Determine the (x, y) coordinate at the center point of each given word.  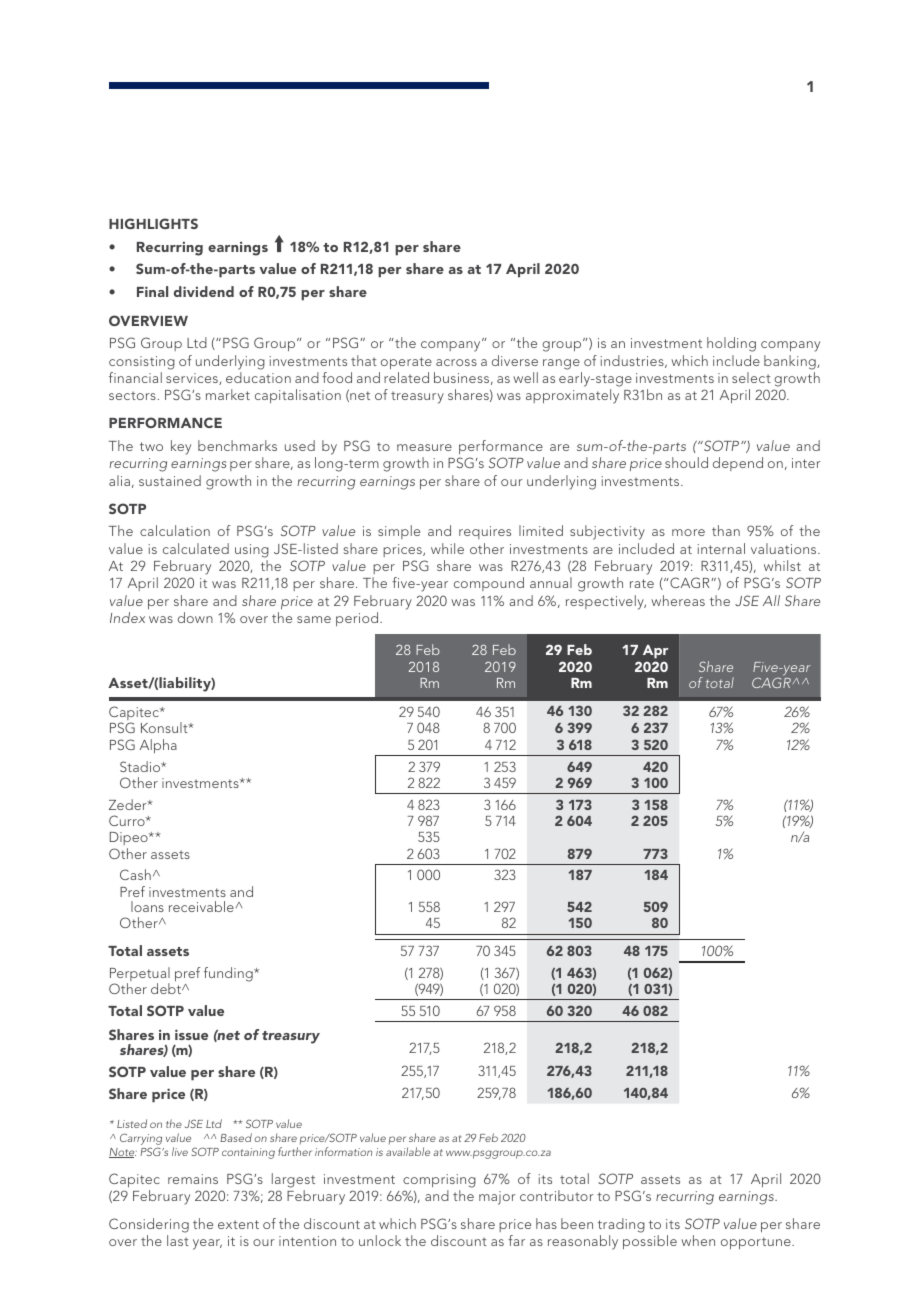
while (447, 548)
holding (731, 344)
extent (238, 1224)
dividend (204, 291)
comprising (439, 1181)
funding (229, 974)
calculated (196, 548)
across (456, 362)
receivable (201, 906)
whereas (678, 600)
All (771, 600)
